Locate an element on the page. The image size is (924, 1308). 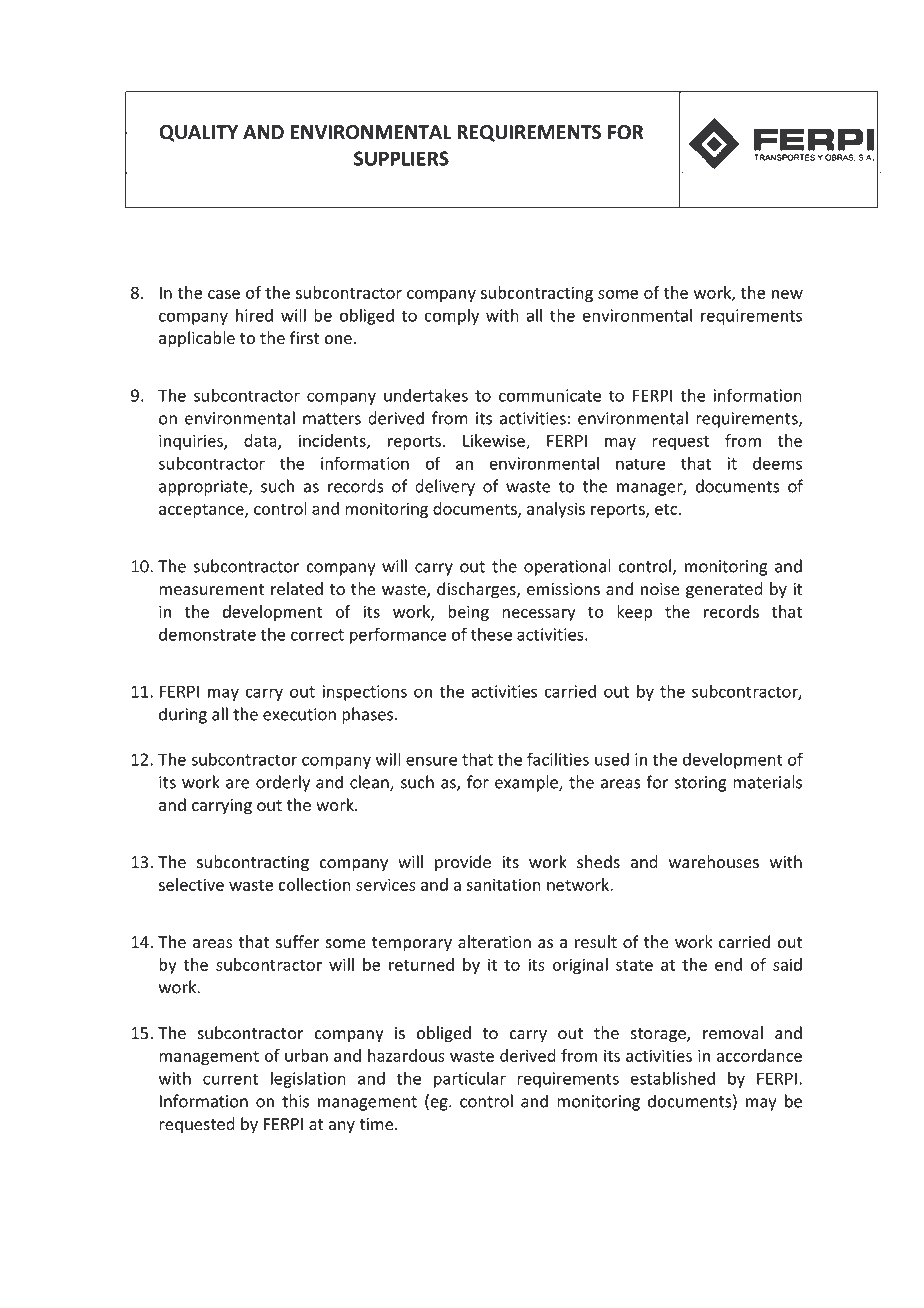
generated is located at coordinates (724, 590).
